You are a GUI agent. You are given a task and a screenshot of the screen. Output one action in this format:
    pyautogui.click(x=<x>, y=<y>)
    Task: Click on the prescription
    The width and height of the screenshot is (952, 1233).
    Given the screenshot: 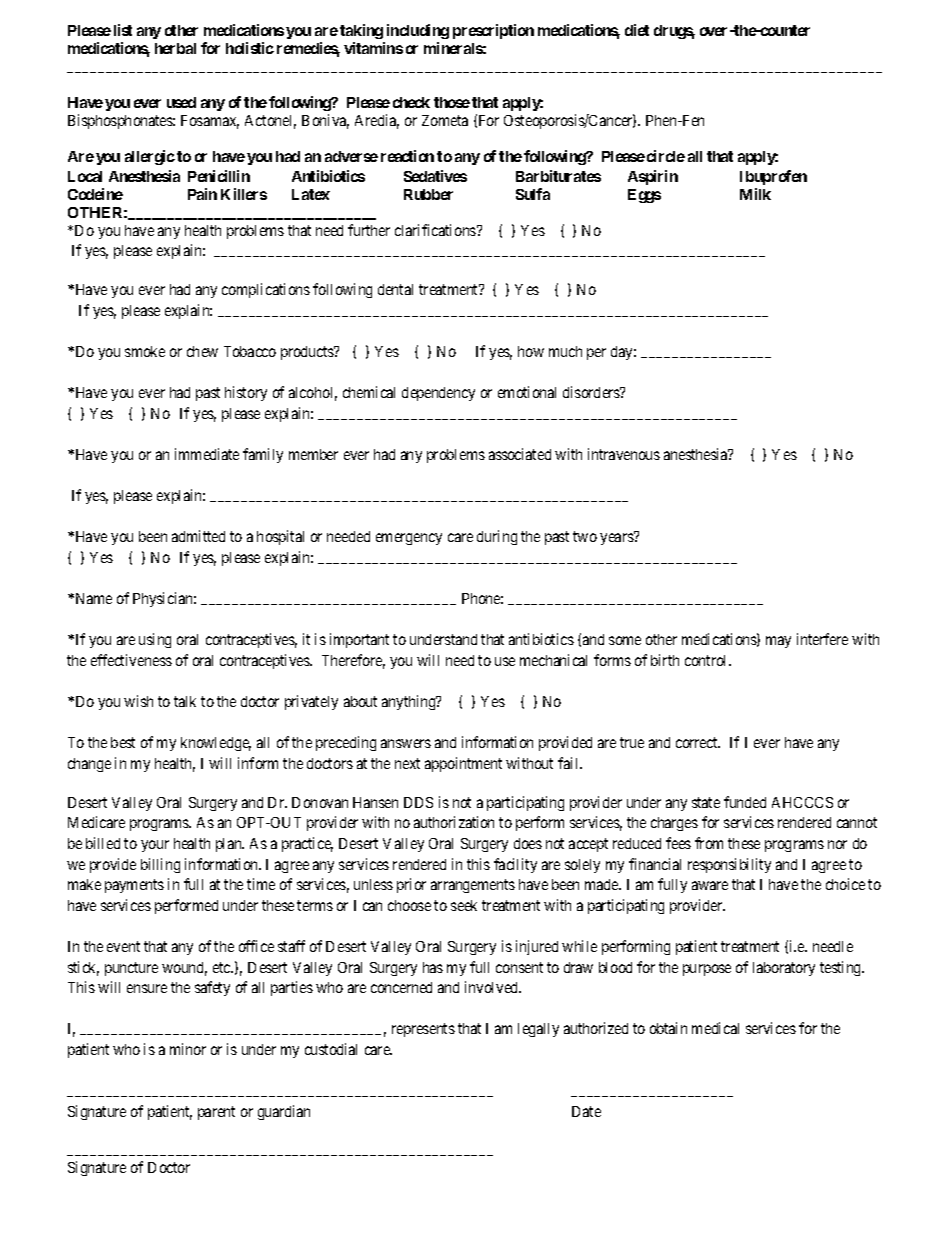 What is the action you would take?
    pyautogui.click(x=493, y=31)
